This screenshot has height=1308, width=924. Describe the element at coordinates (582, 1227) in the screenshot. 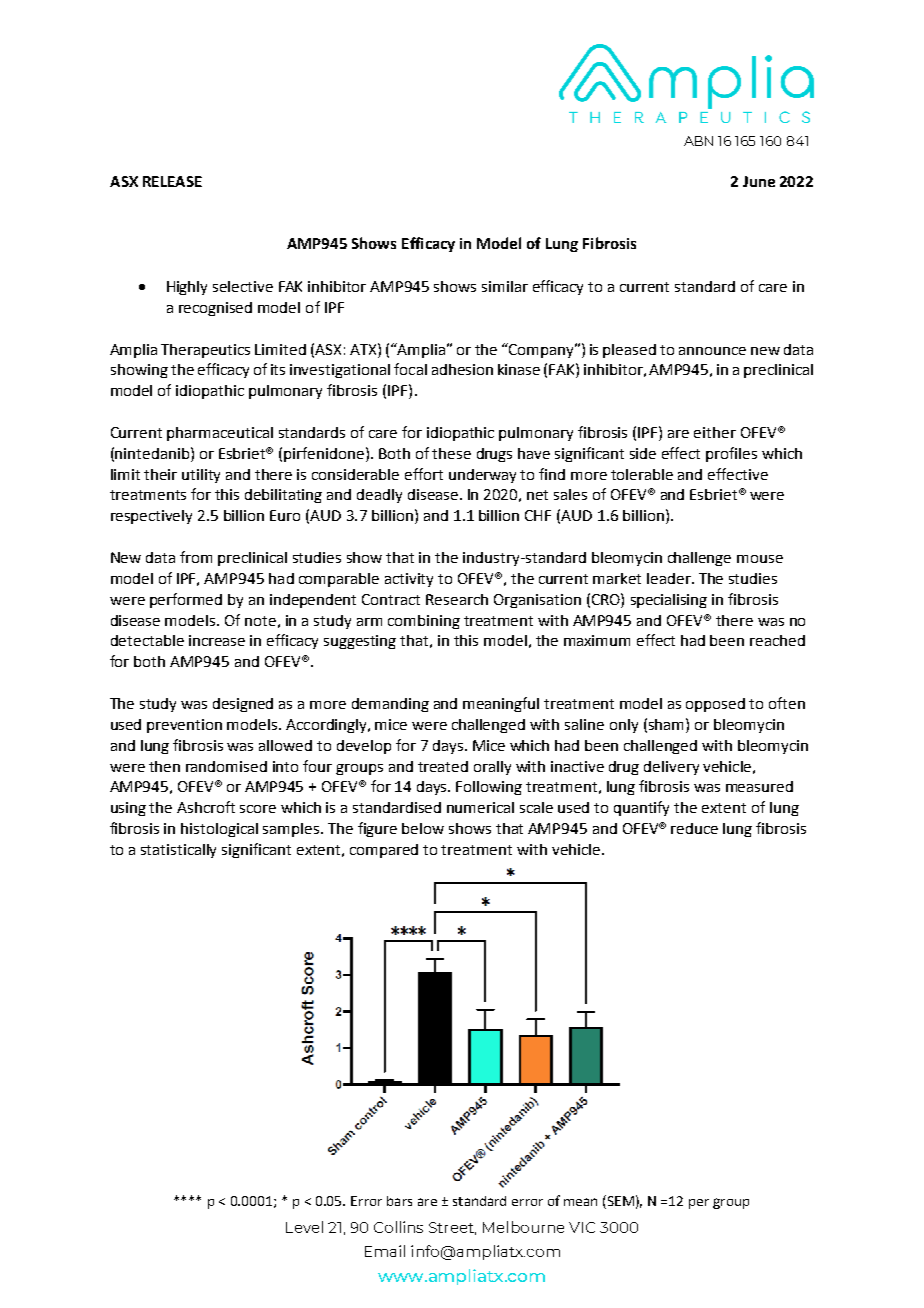

I see `VIC` at that location.
